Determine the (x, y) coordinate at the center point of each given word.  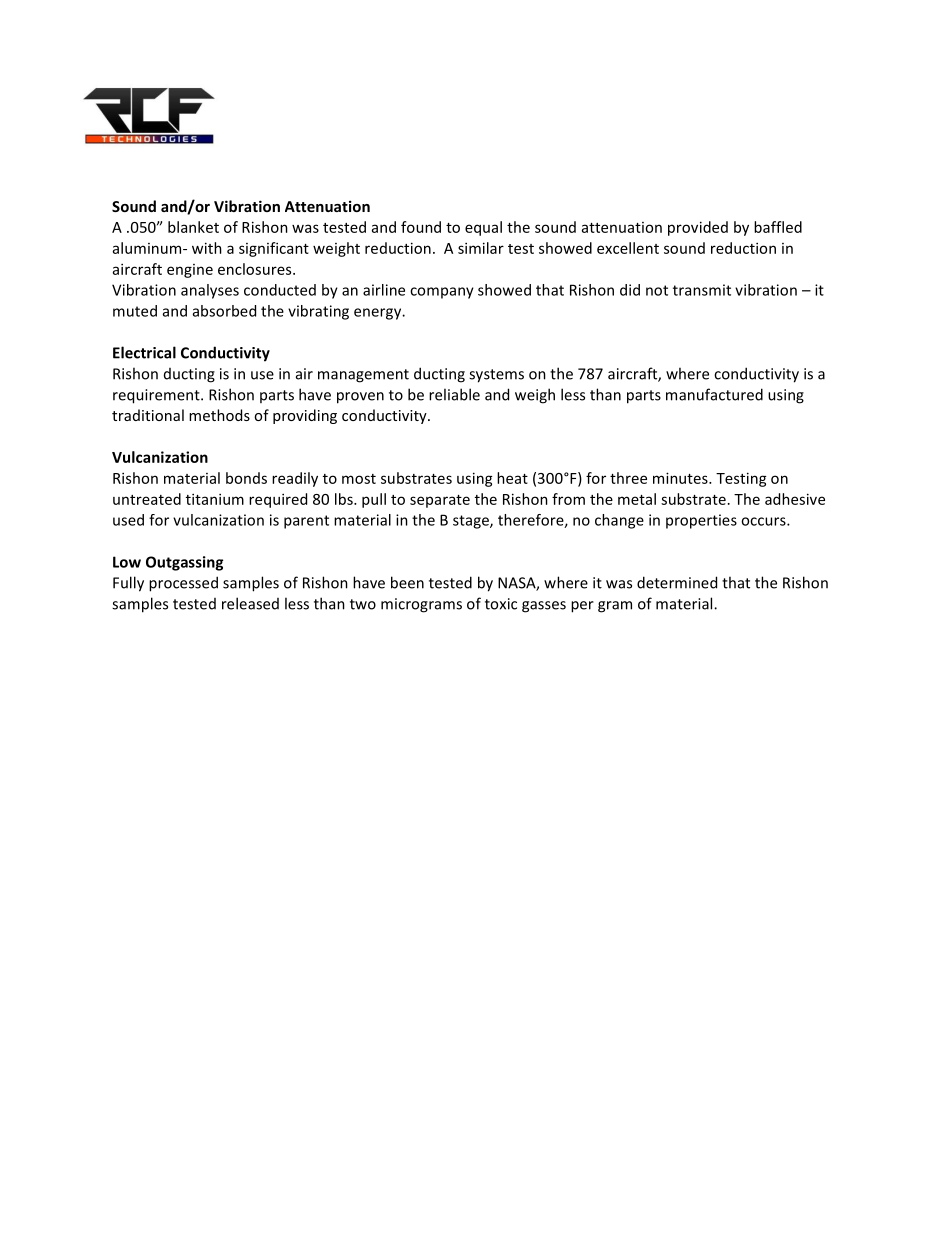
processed (183, 584)
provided (698, 228)
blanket (193, 227)
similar (481, 248)
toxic (501, 604)
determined (677, 582)
